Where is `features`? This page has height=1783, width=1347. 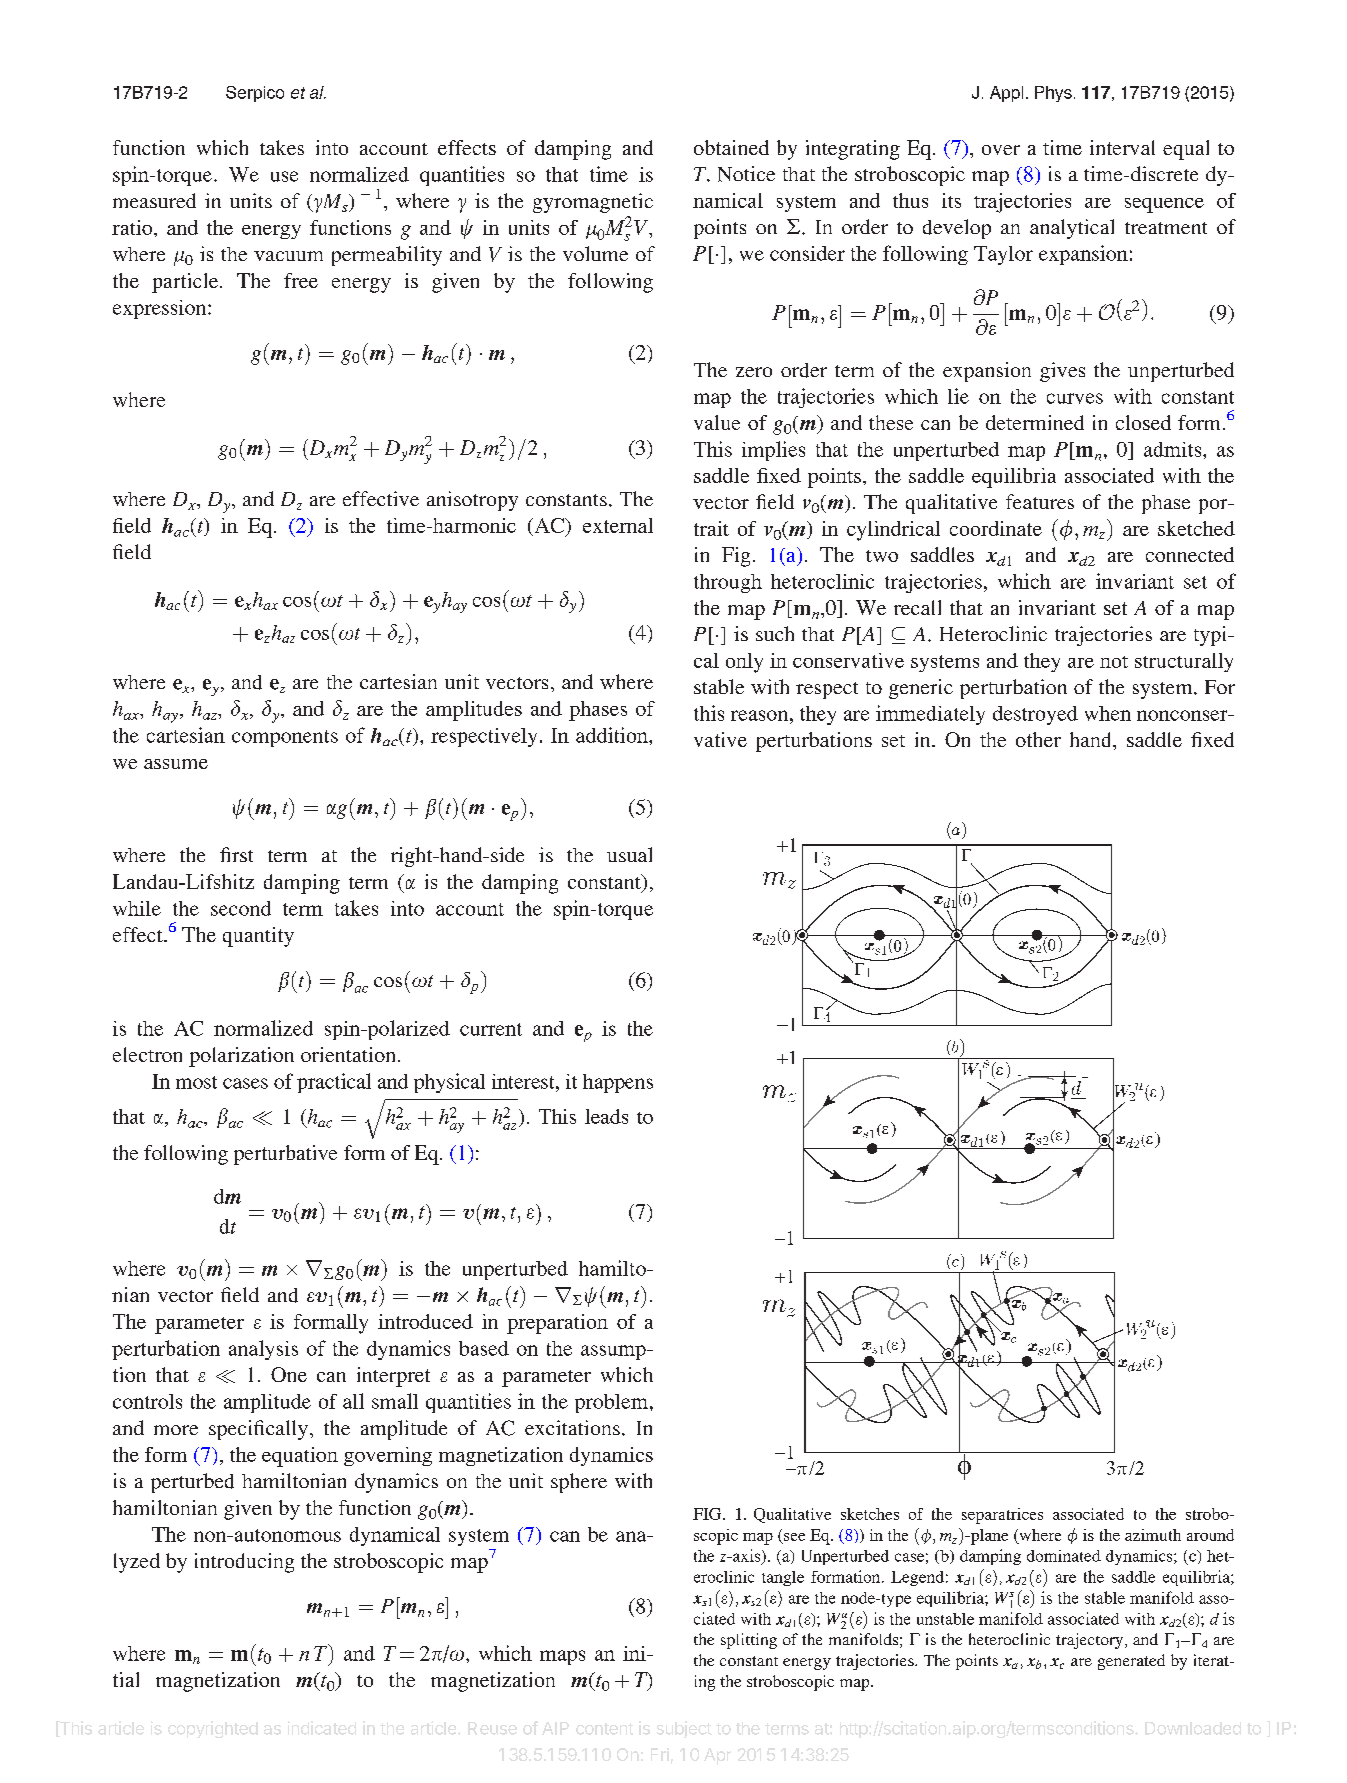
features is located at coordinates (1040, 501).
